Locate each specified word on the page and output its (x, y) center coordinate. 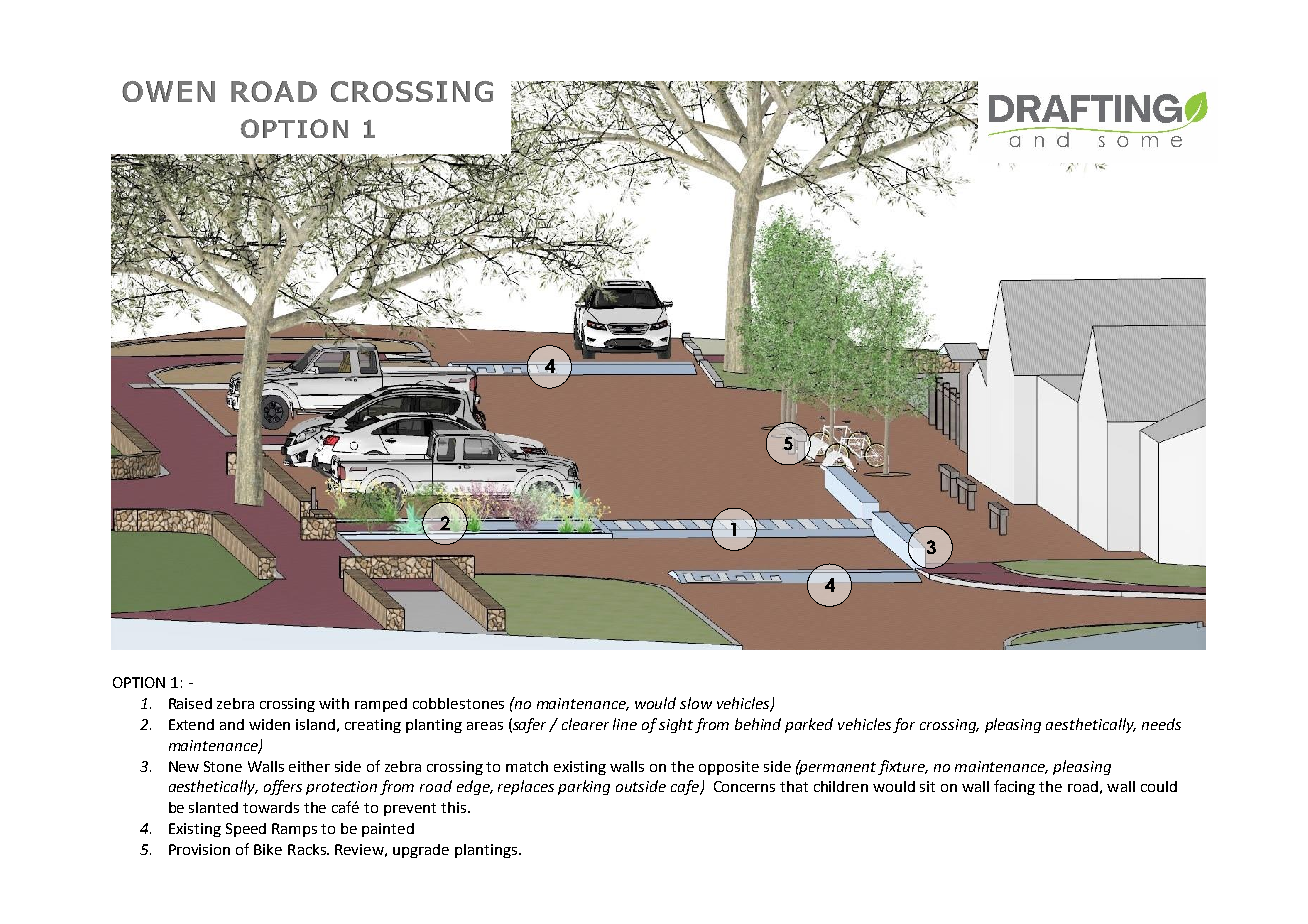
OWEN (168, 91)
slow (696, 703)
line (625, 724)
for (904, 725)
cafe (686, 787)
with (334, 703)
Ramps (294, 830)
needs (1161, 724)
